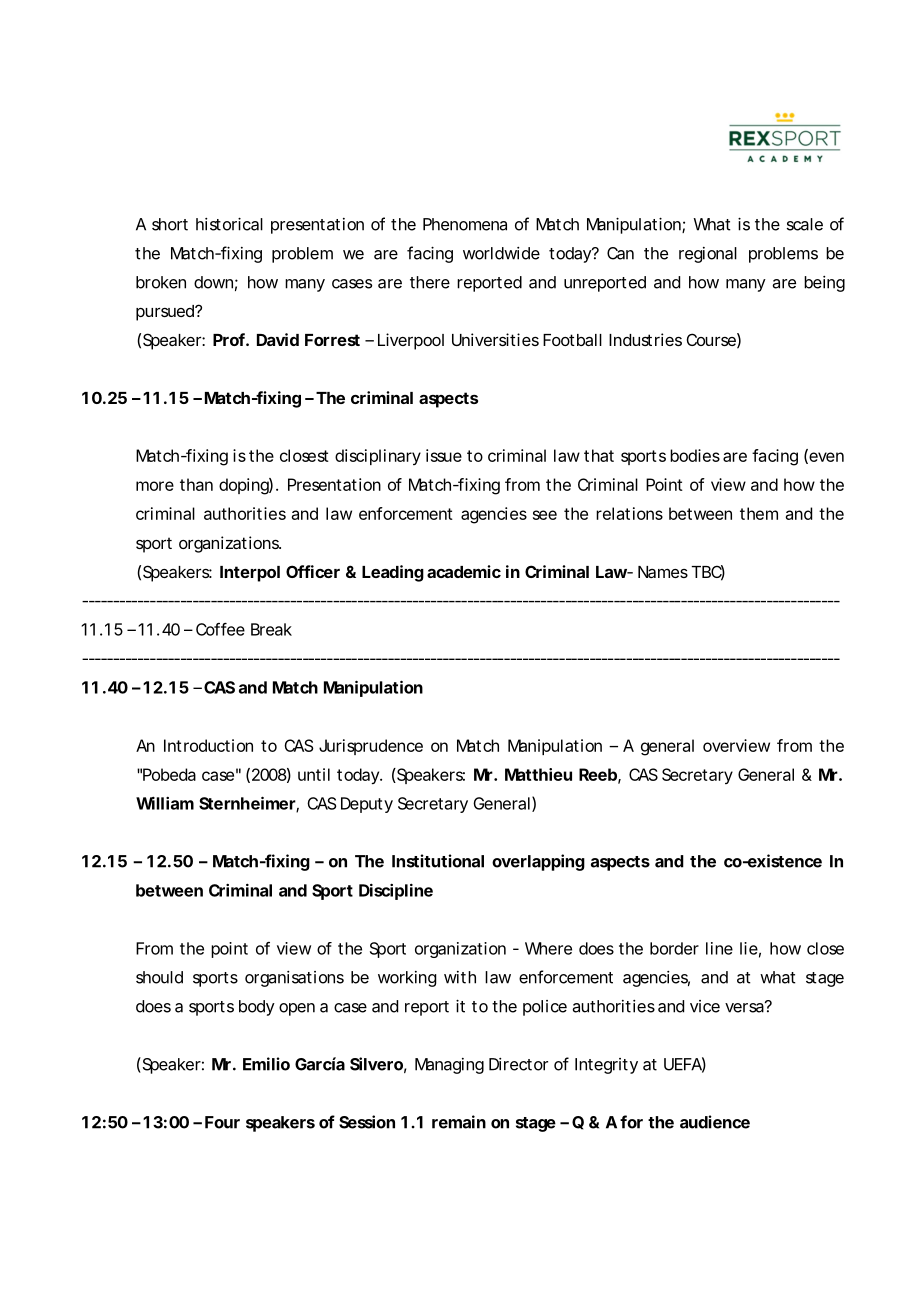 The image size is (924, 1308). I want to click on historical, so click(229, 224).
